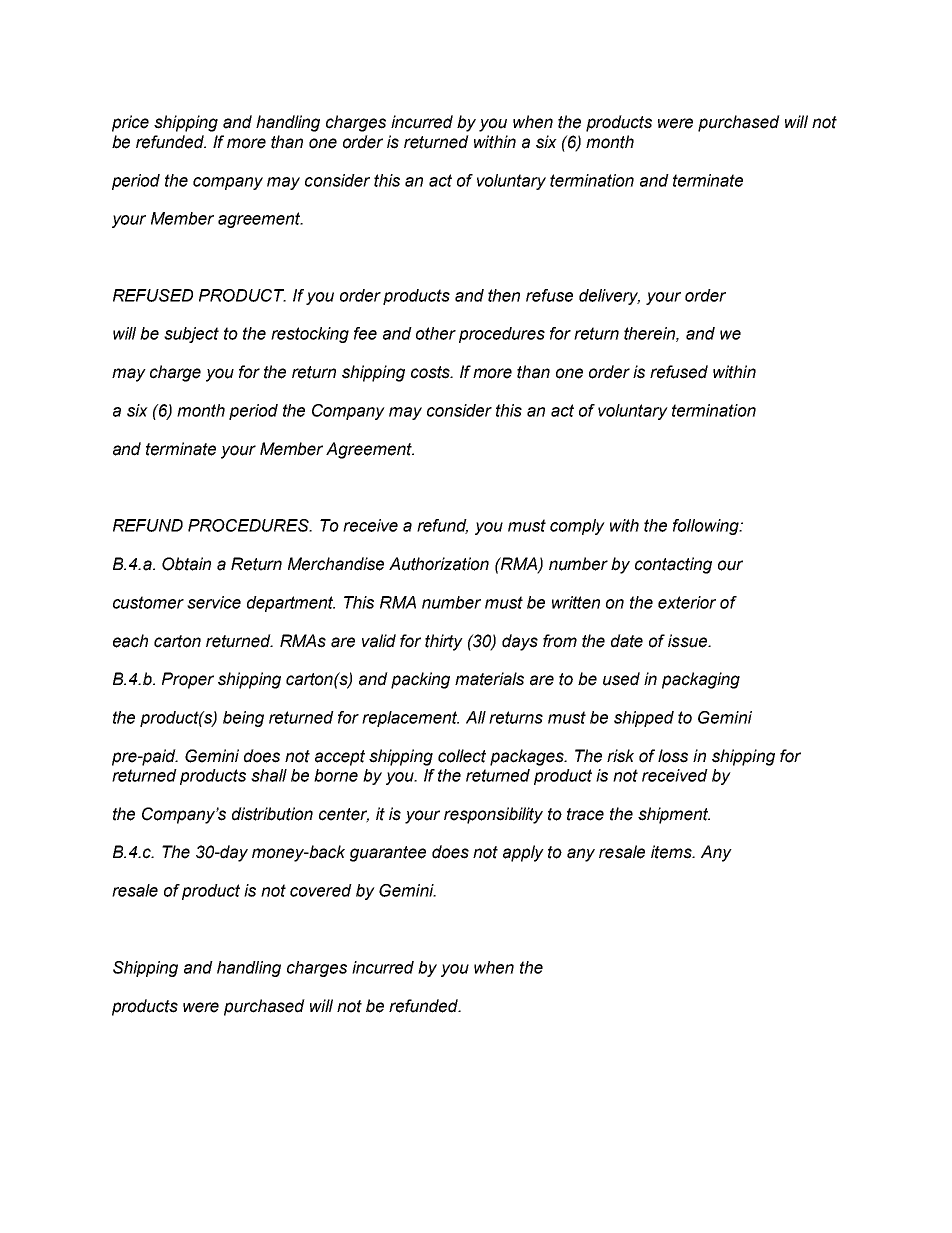  Describe the element at coordinates (186, 564) in the page. I see `Obtain` at that location.
